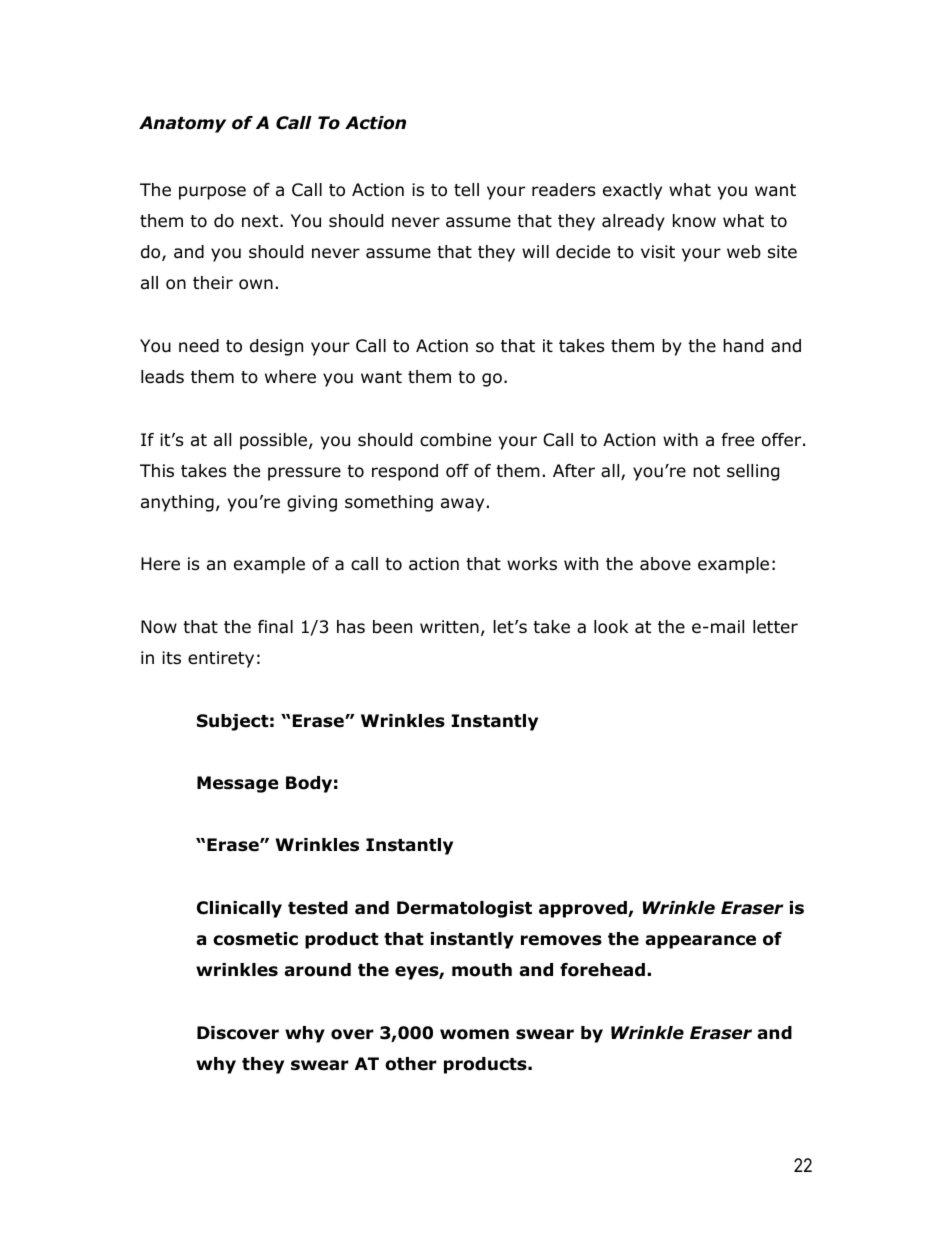 The height and width of the document is (1233, 952). Describe the element at coordinates (665, 564) in the document. I see `above` at that location.
